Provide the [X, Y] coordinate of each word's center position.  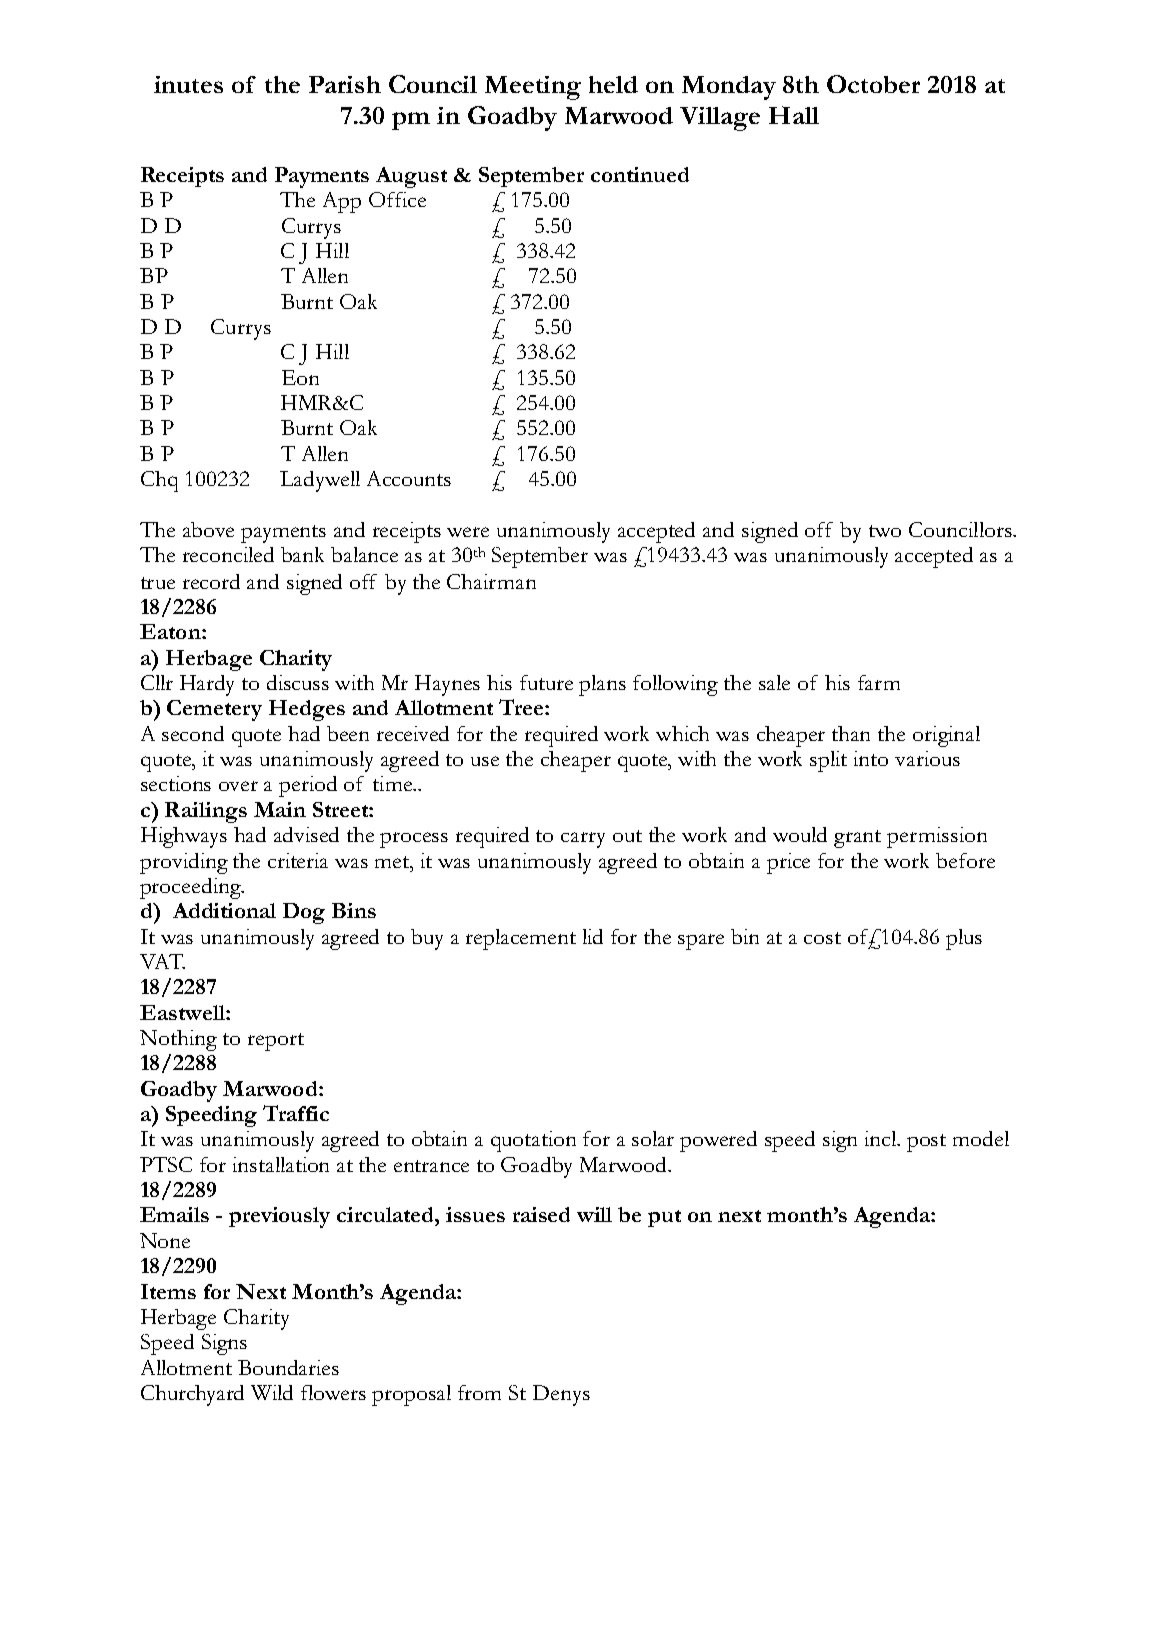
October [873, 84]
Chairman [491, 581]
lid [593, 936]
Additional [224, 910]
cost [822, 938]
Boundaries [288, 1367]
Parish [345, 84]
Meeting [533, 88]
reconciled [228, 554]
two [885, 531]
